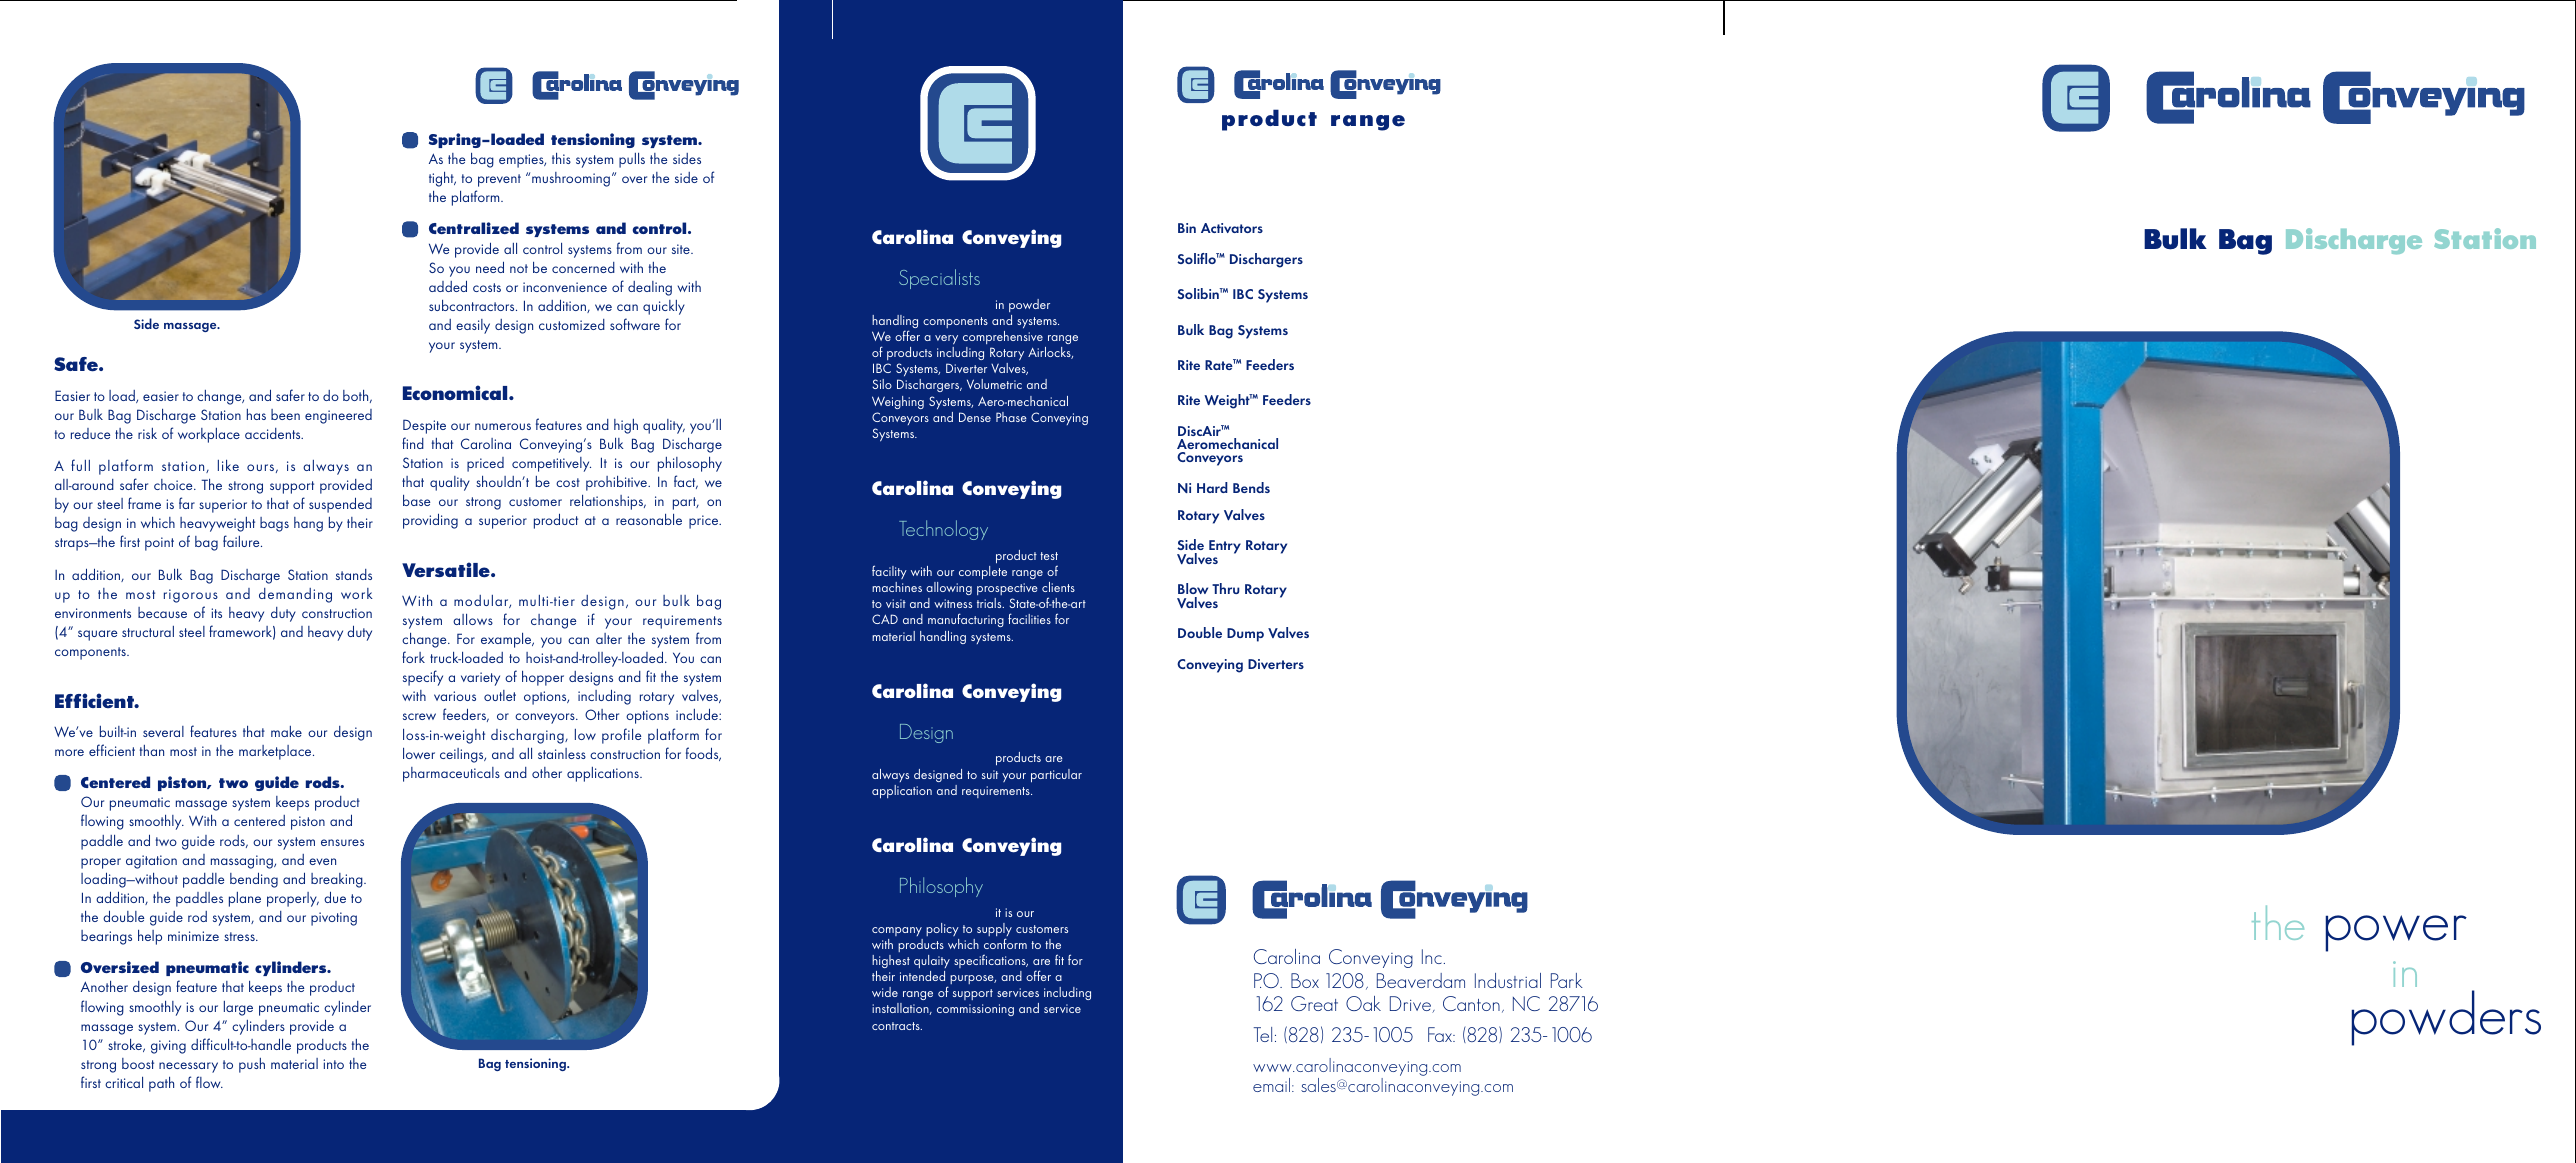  Describe the element at coordinates (1263, 1034) in the page. I see `Tel` at that location.
